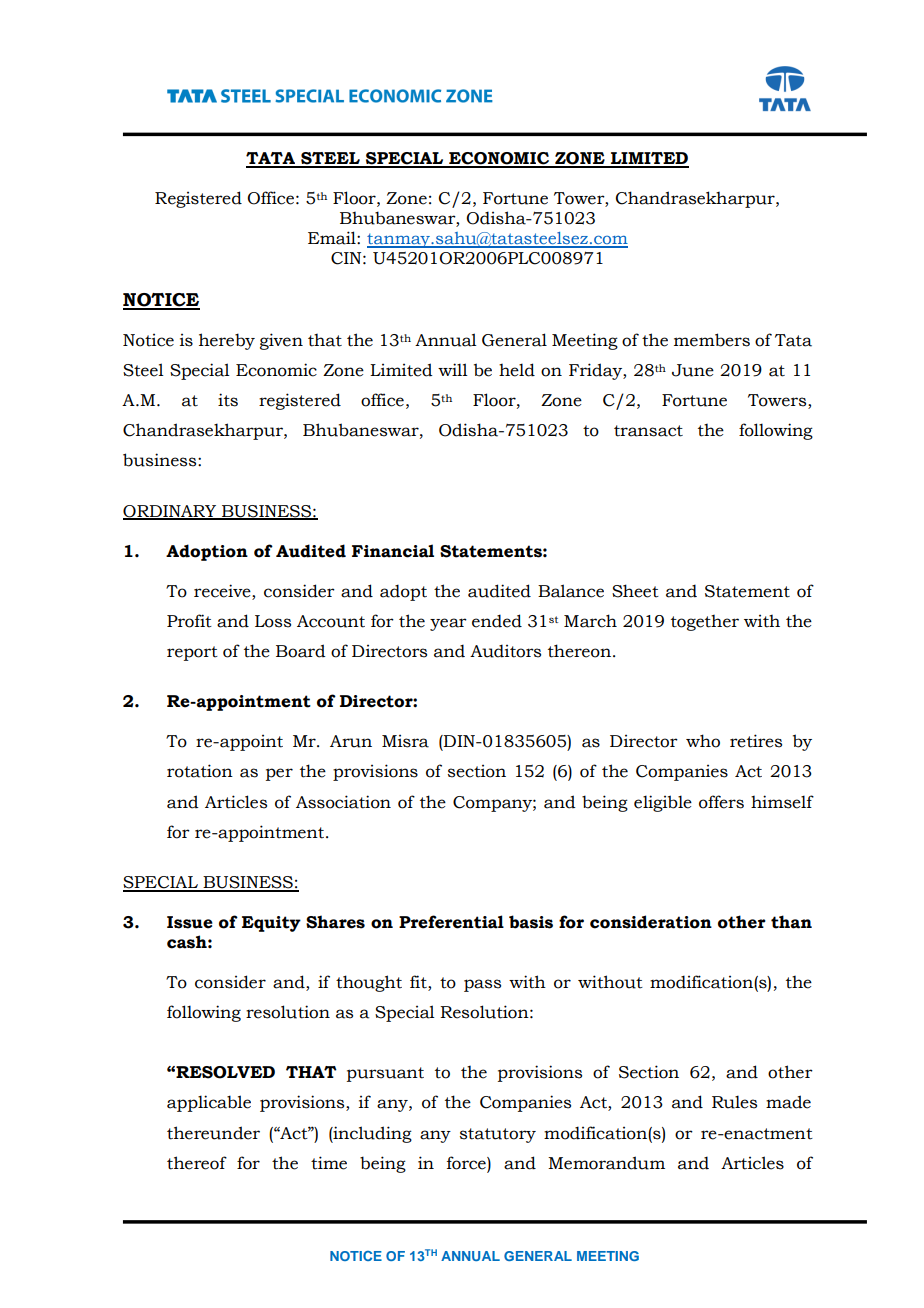 This screenshot has width=924, height=1308. What do you see at coordinates (192, 653) in the screenshot?
I see `report` at bounding box center [192, 653].
